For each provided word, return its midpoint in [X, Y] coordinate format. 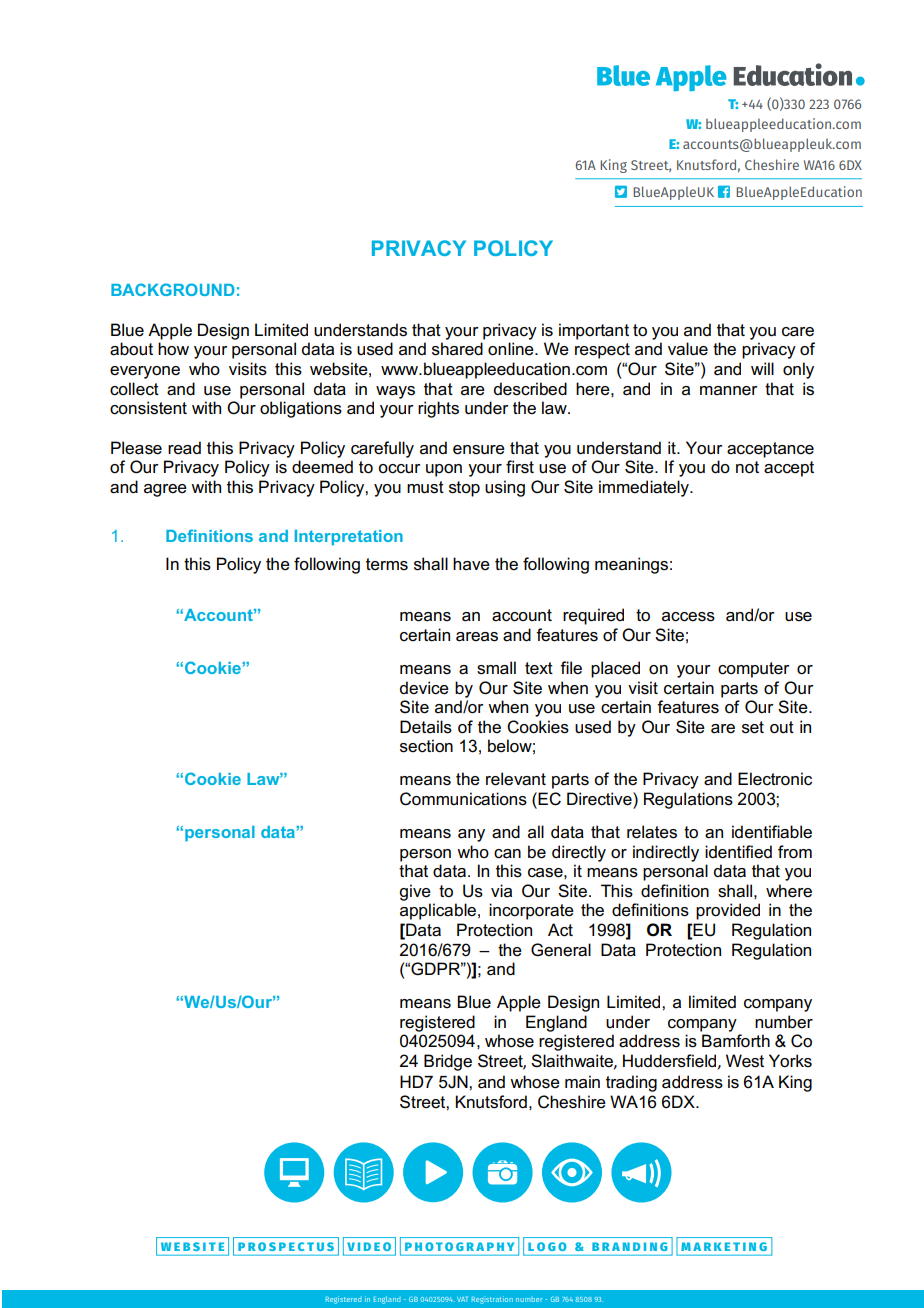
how [173, 349]
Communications [463, 799]
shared [457, 349]
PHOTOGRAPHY [459, 1246]
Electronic [775, 779]
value [688, 349]
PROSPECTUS [286, 1246]
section [426, 746]
